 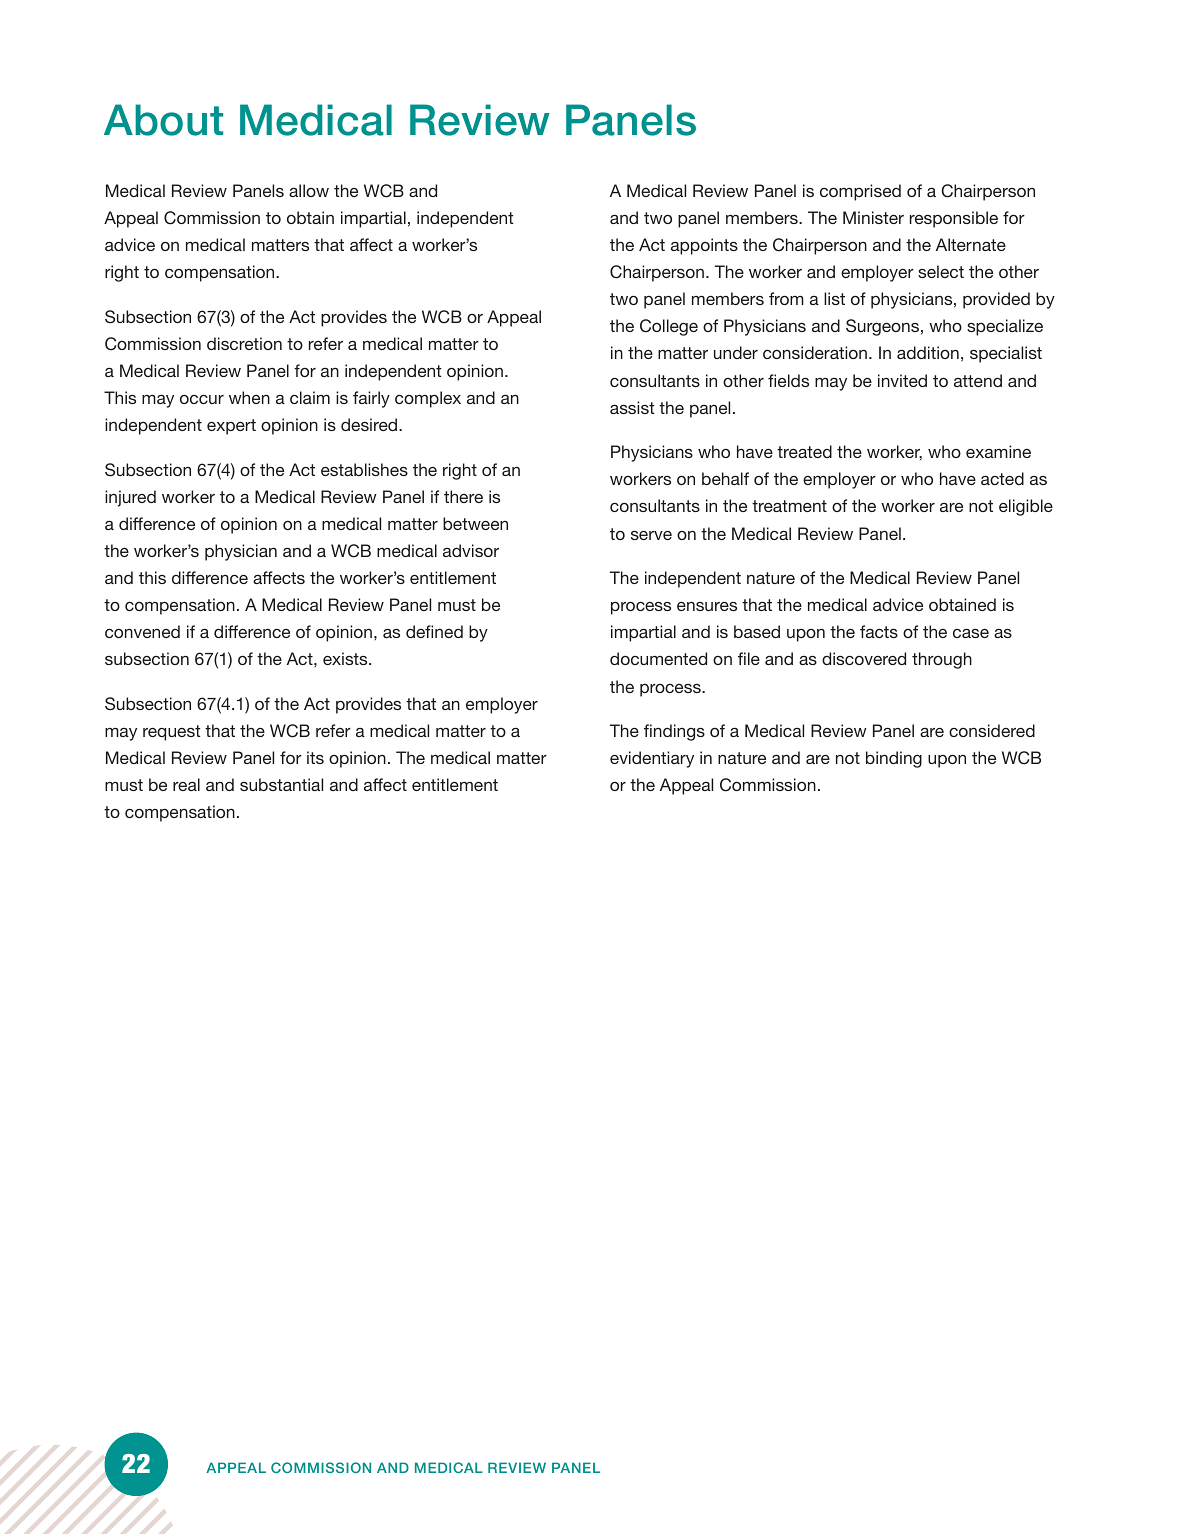 What do you see at coordinates (281, 784) in the screenshot?
I see `substantial` at bounding box center [281, 784].
